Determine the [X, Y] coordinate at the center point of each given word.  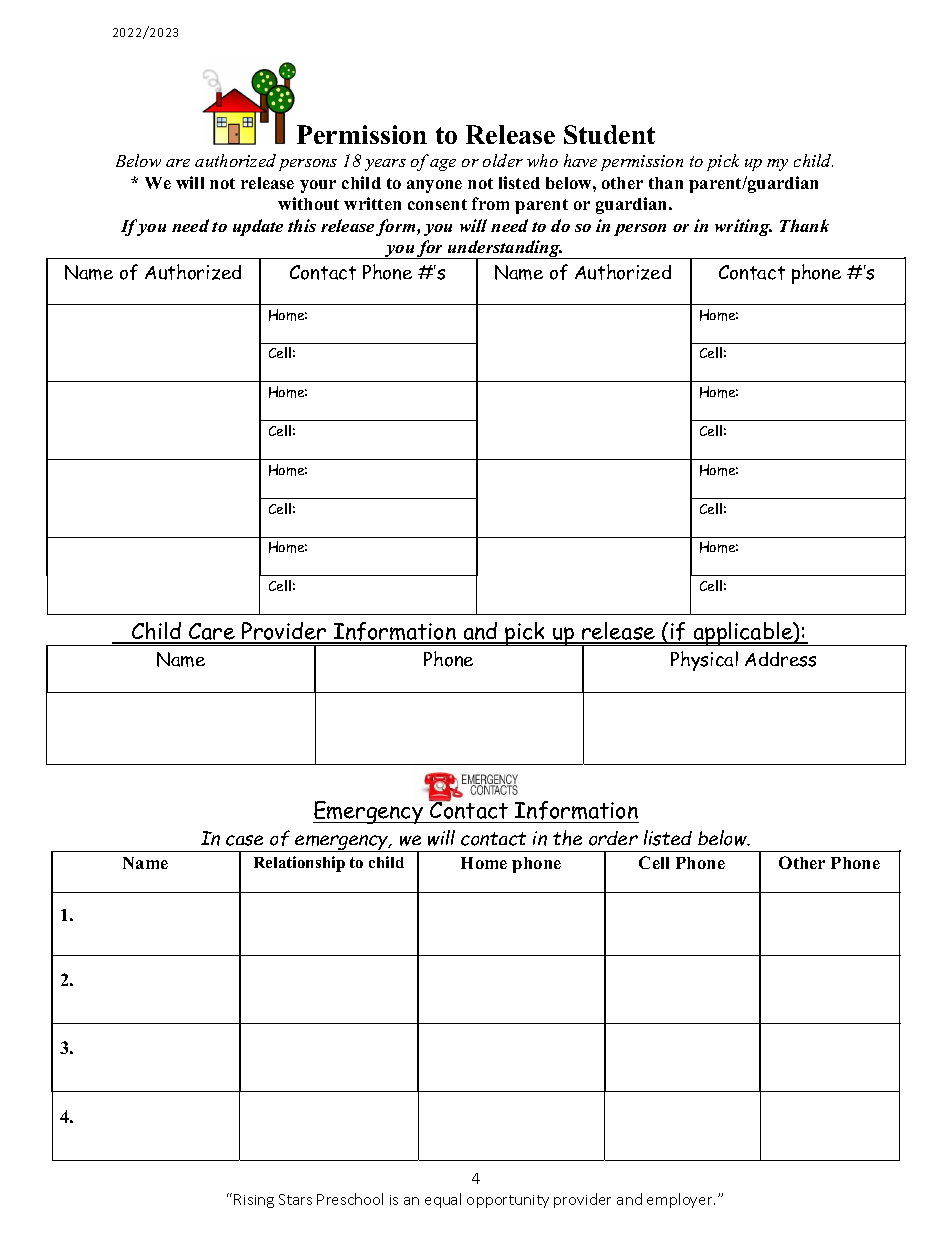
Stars [295, 1199]
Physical [704, 661]
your [318, 186]
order [613, 838]
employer [681, 1200]
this [302, 225]
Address [780, 659]
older [503, 160]
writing [743, 227]
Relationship [299, 864]
